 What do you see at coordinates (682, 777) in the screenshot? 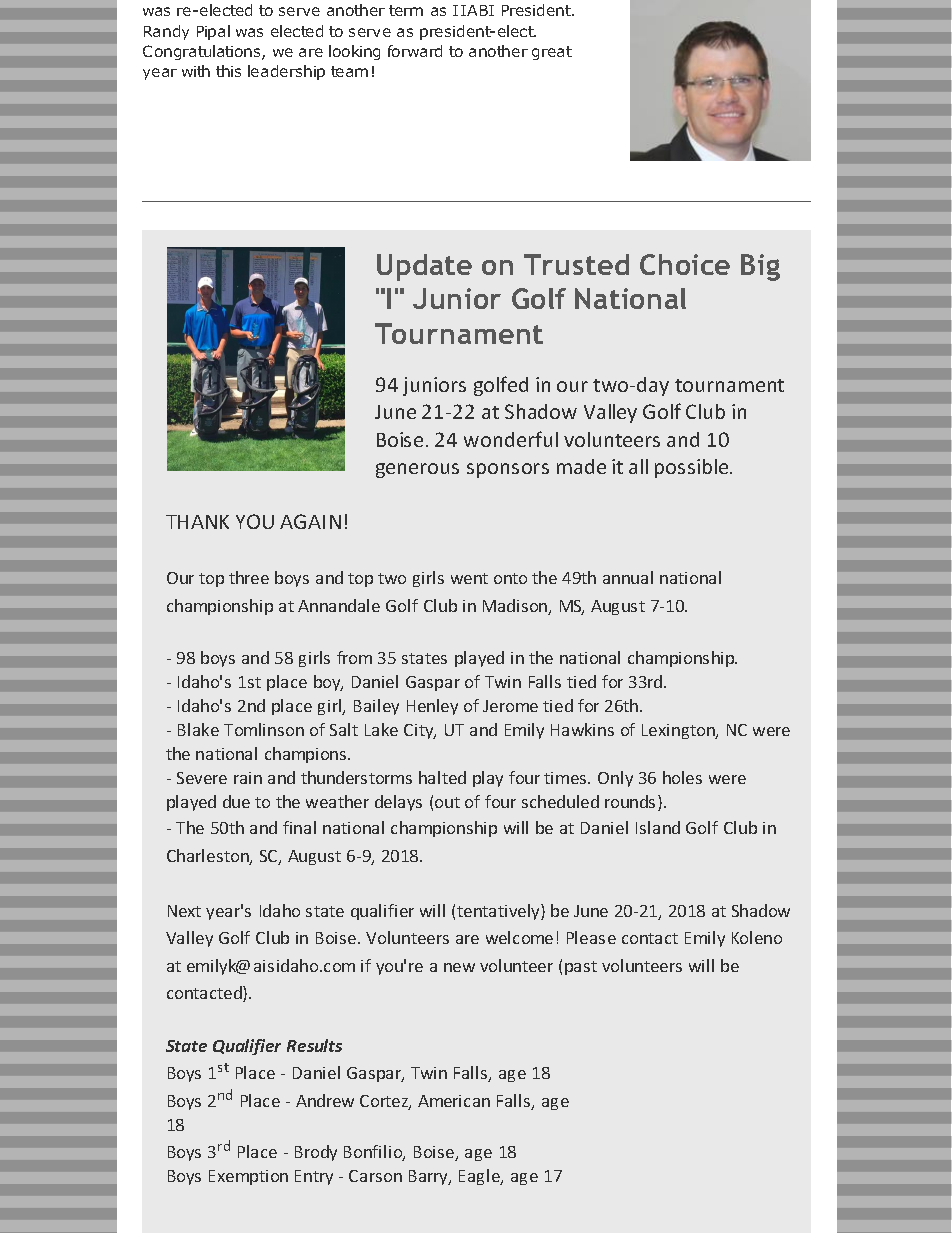
I see `holes` at bounding box center [682, 777].
